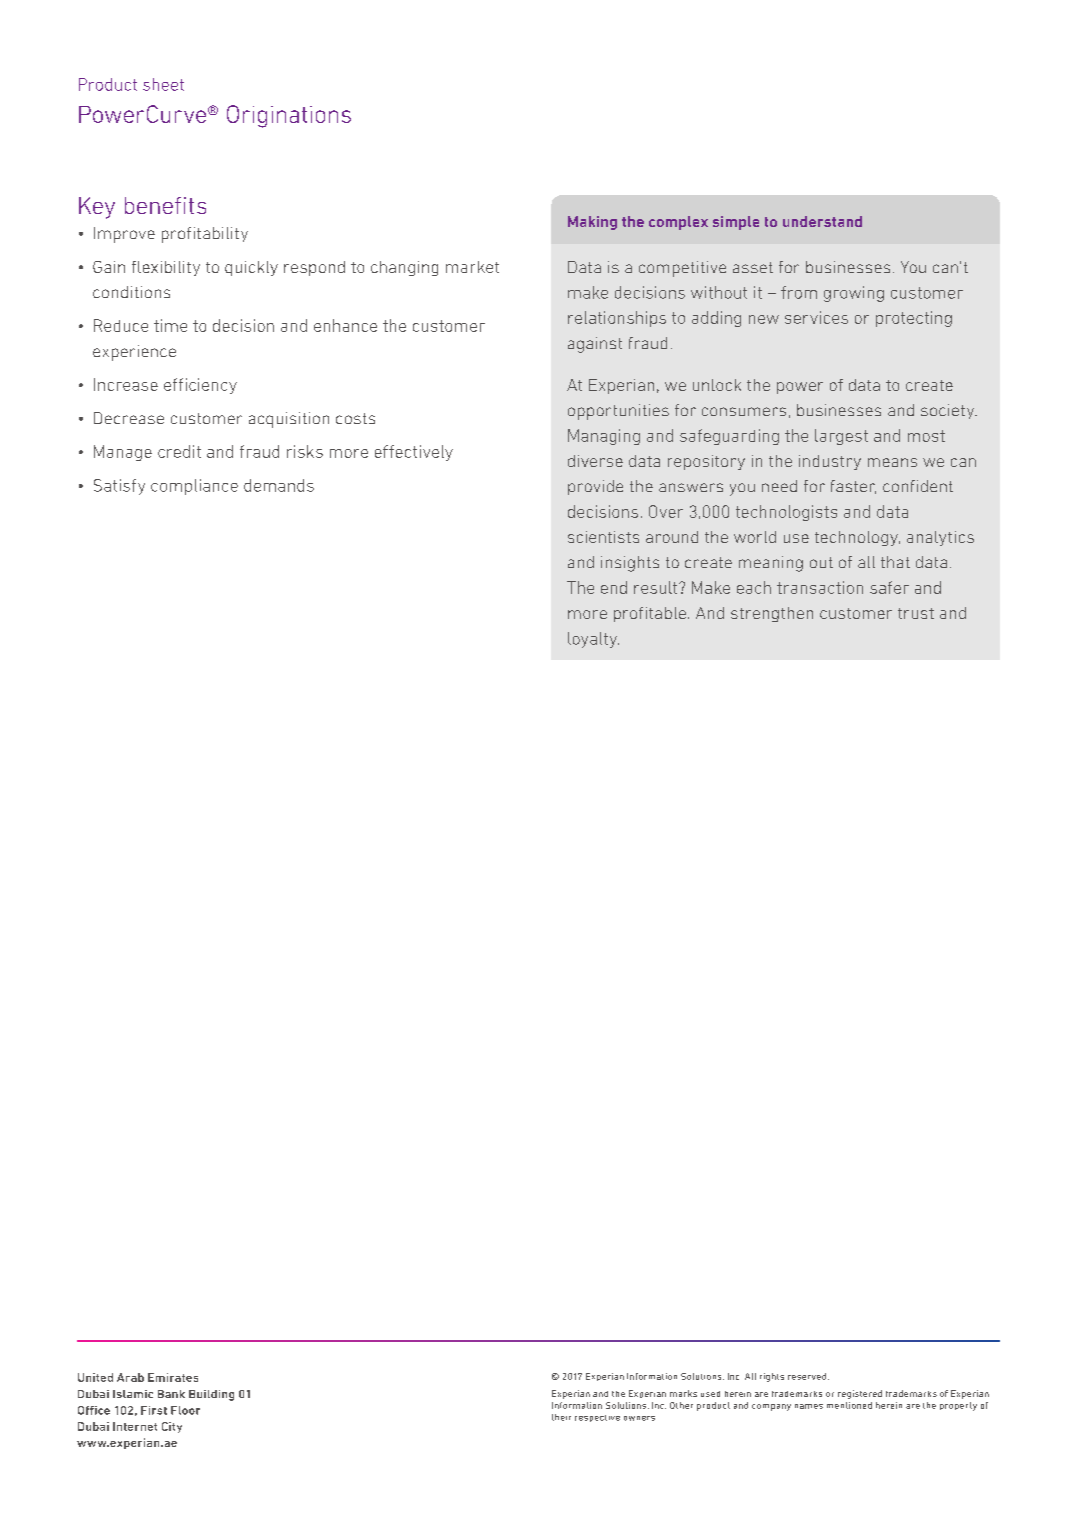 Image resolution: width=1077 pixels, height=1524 pixels. Describe the element at coordinates (163, 84) in the screenshot. I see `sheet` at that location.
